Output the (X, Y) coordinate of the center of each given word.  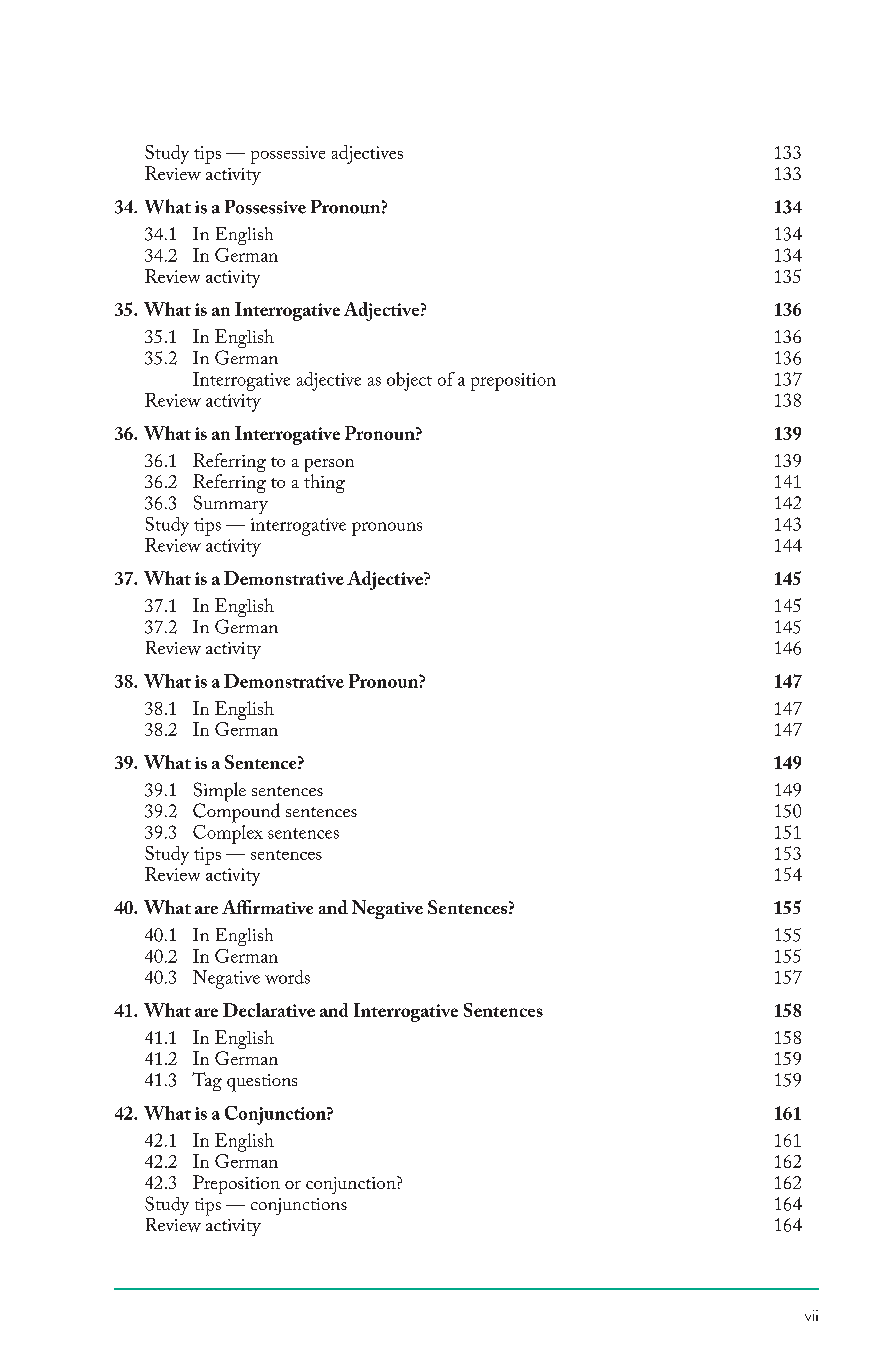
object (409, 381)
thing (324, 483)
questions (262, 1083)
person (329, 467)
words (287, 977)
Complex (228, 833)
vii (811, 1315)
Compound (236, 812)
